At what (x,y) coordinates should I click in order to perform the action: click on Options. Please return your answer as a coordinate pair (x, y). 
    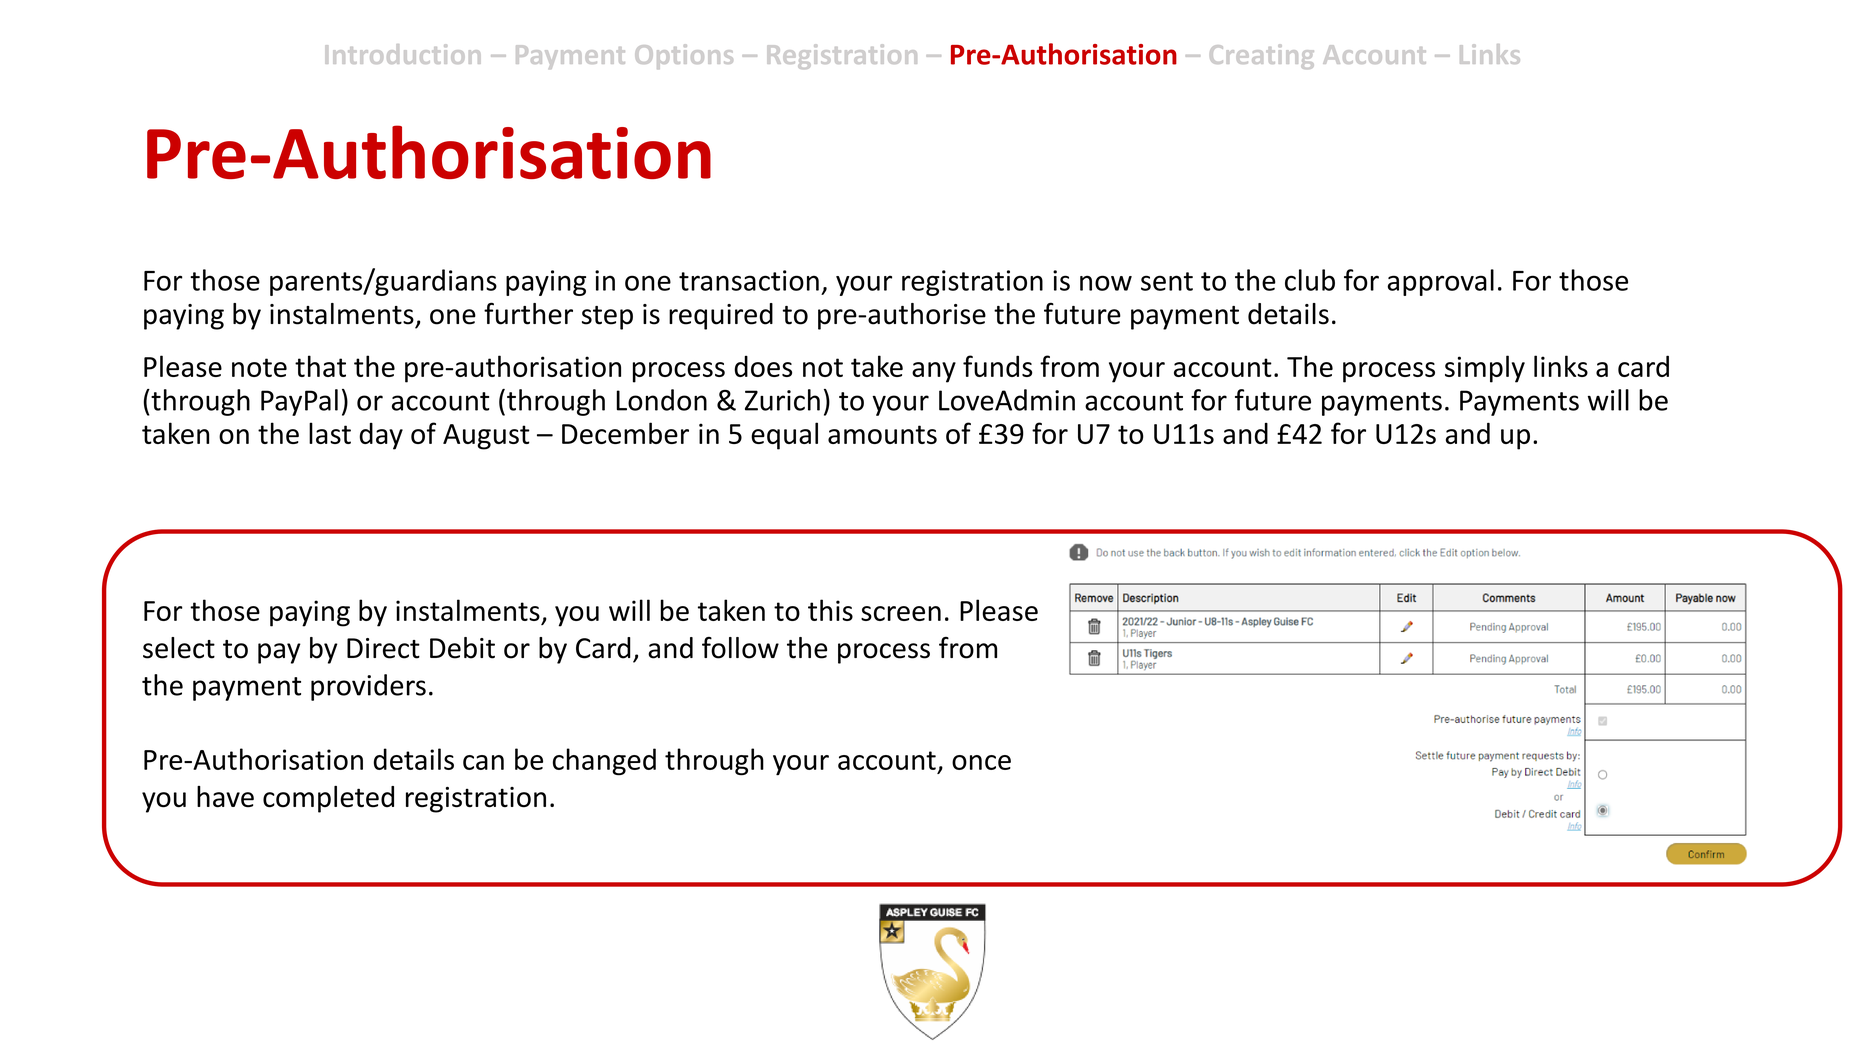
    Looking at the image, I should click on (684, 56).
